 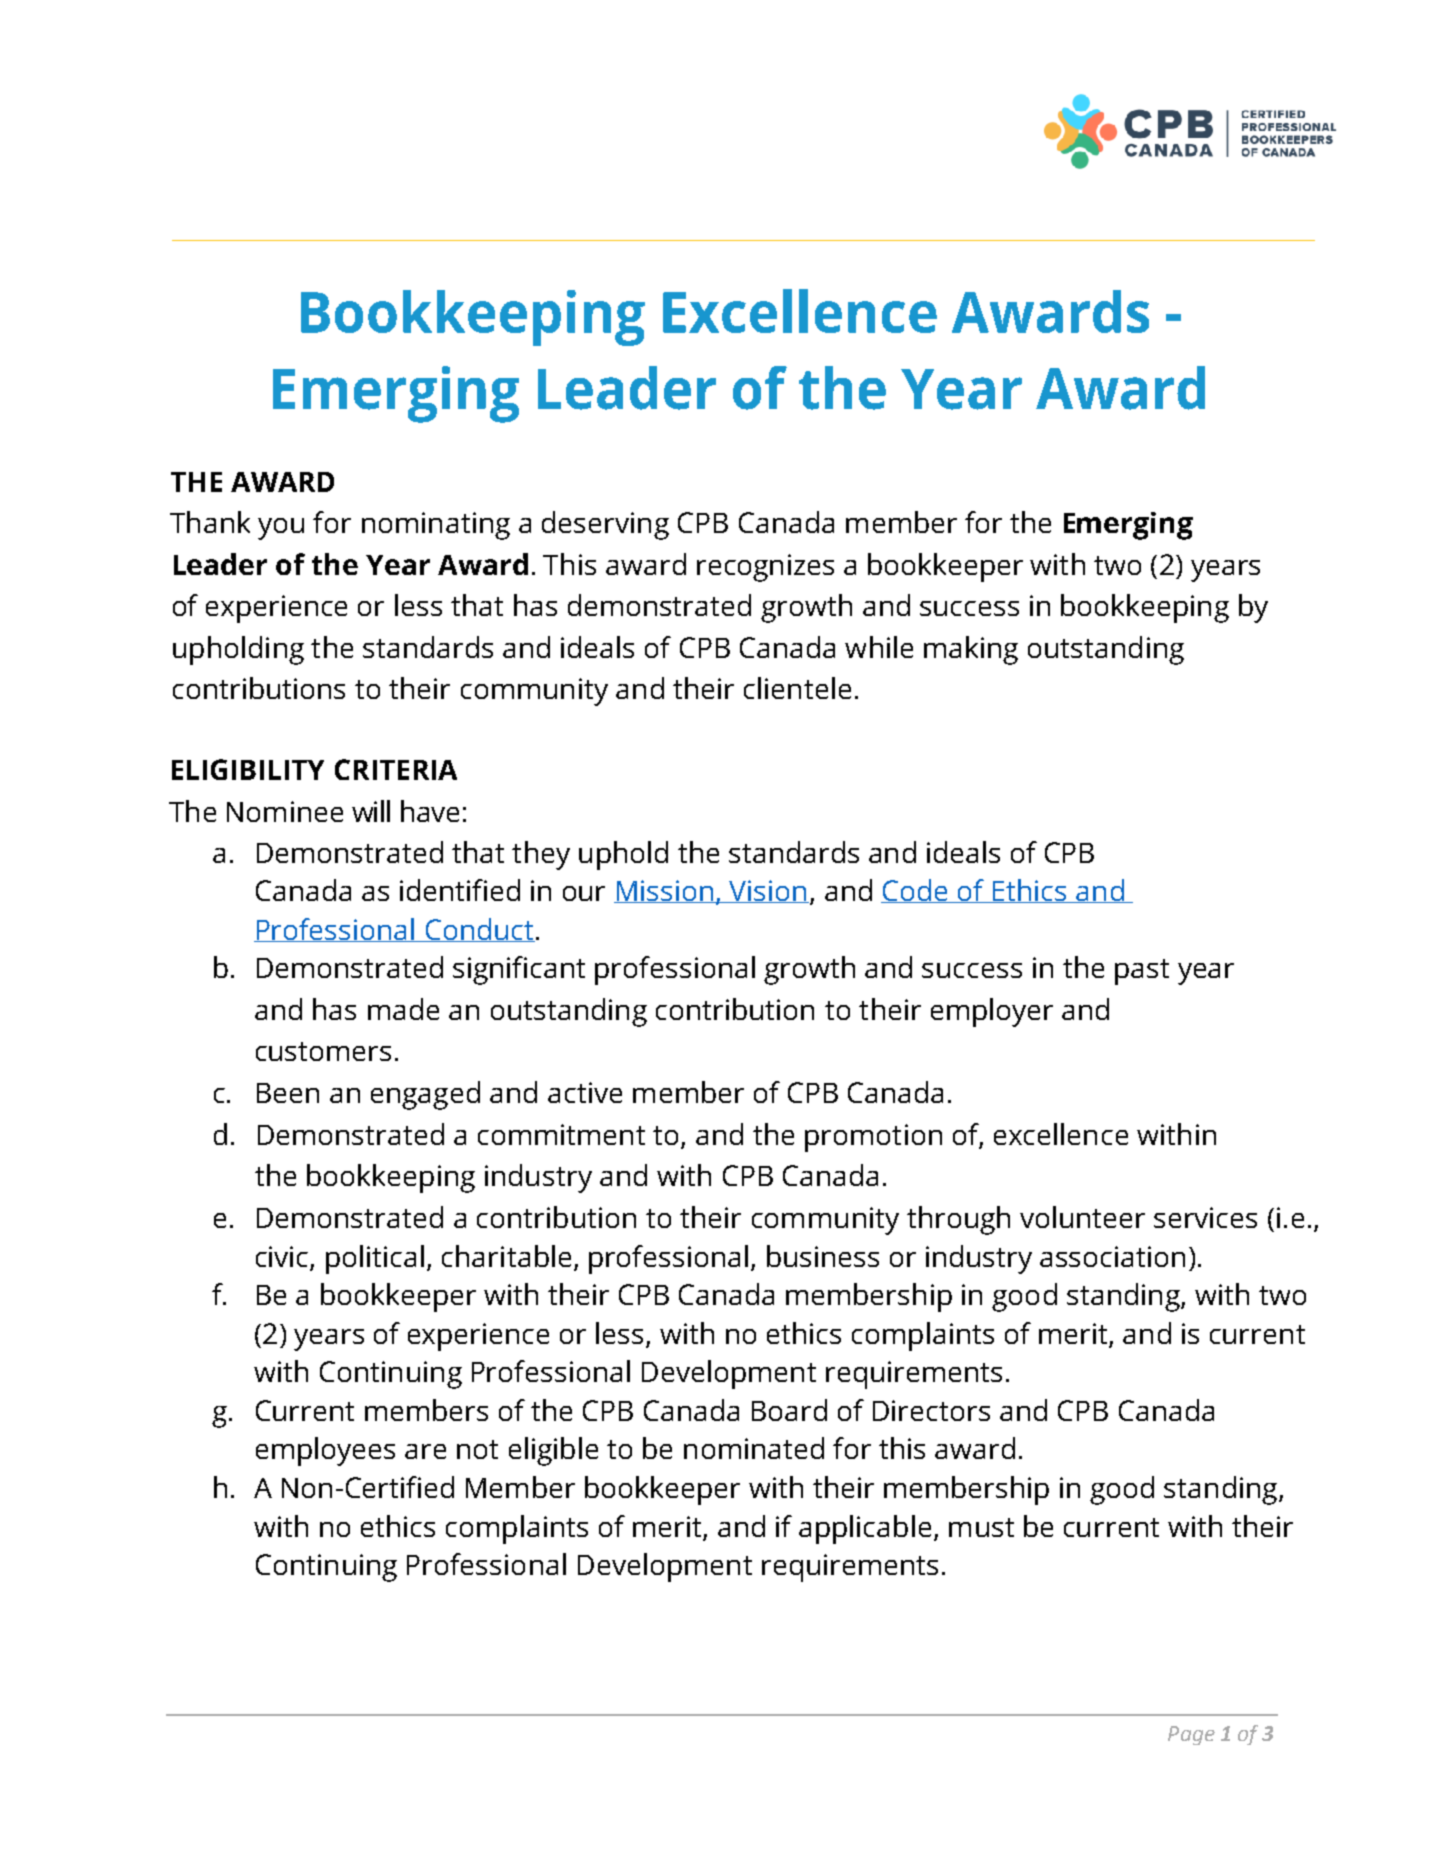 I want to click on Code, so click(x=915, y=891).
